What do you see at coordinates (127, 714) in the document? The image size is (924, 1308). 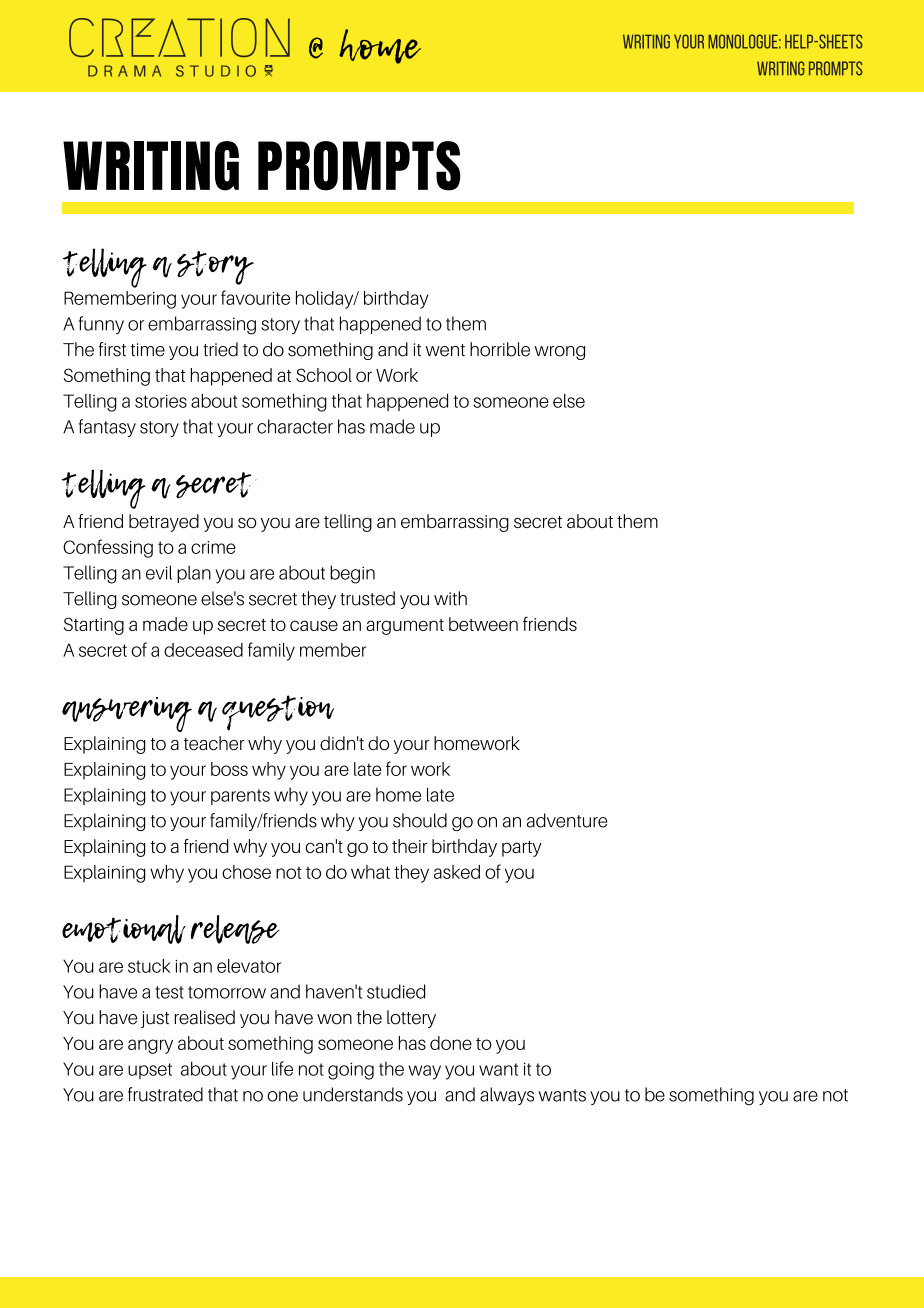 I see `answering` at bounding box center [127, 714].
